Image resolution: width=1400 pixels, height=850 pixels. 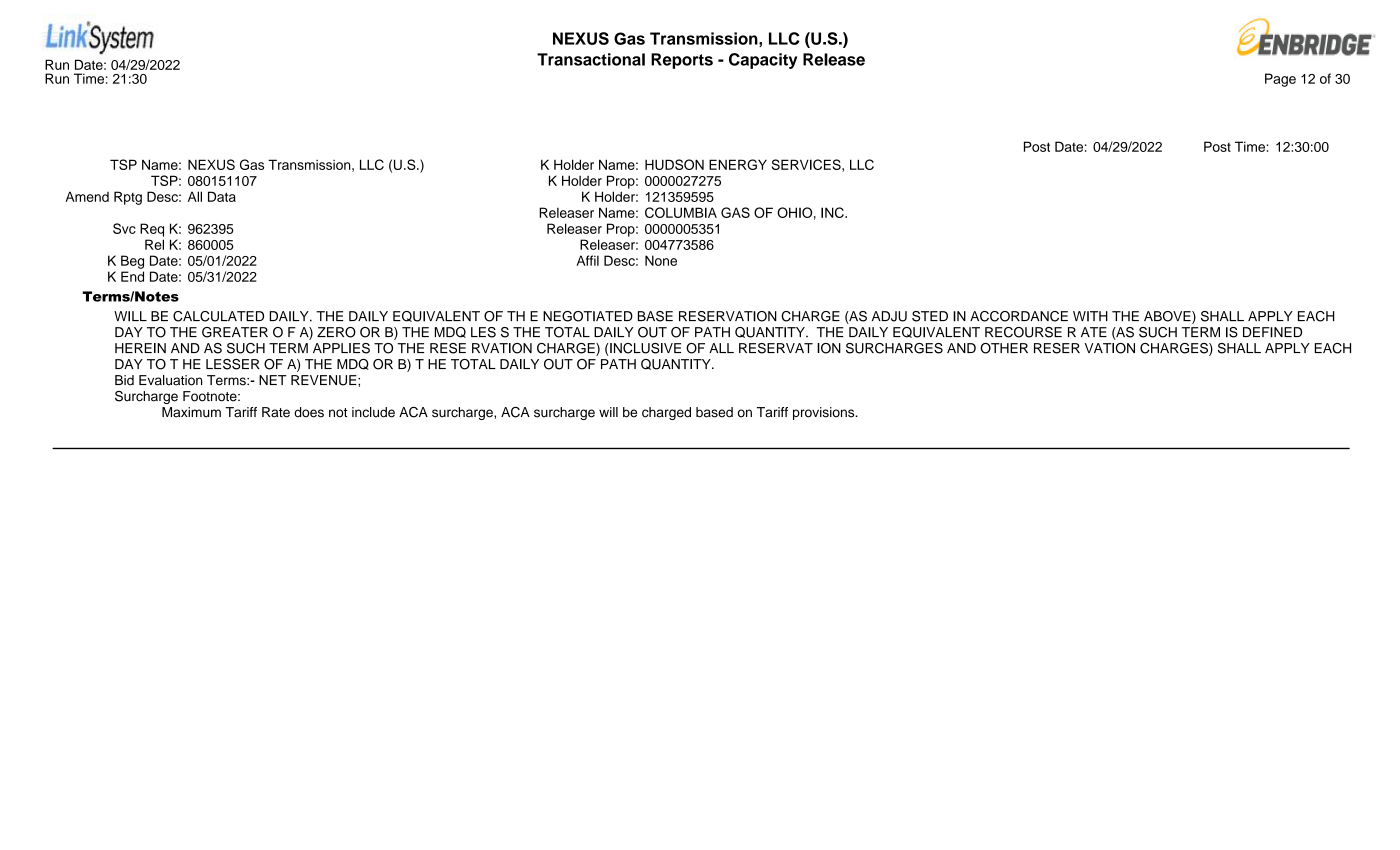 I want to click on WITH, so click(x=1090, y=316).
